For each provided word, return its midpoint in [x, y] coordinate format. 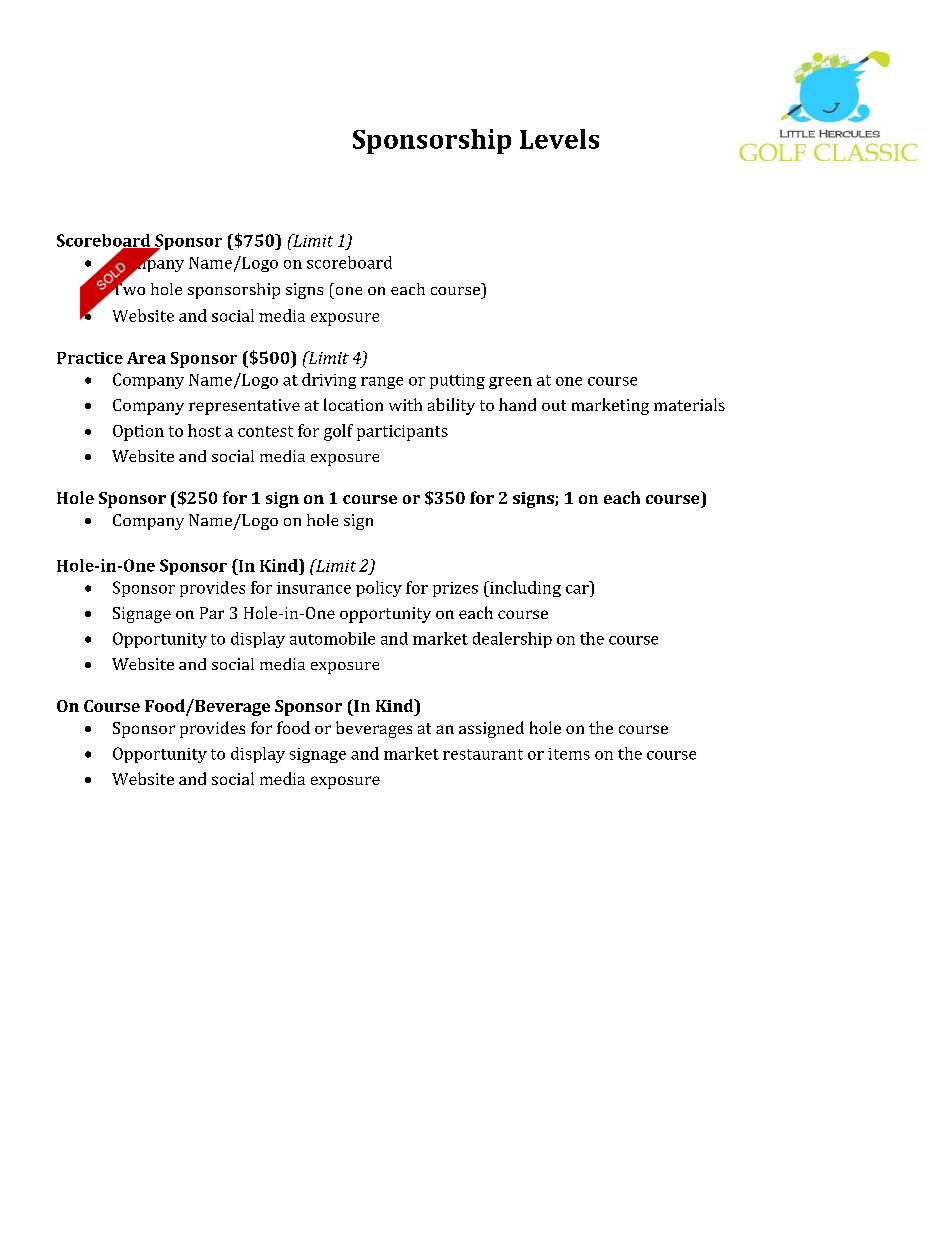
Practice [90, 358]
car [577, 589]
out [554, 405]
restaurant [483, 754]
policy [379, 589]
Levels [559, 139]
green [510, 383]
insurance [314, 588]
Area [146, 358]
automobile [332, 638]
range [382, 383]
